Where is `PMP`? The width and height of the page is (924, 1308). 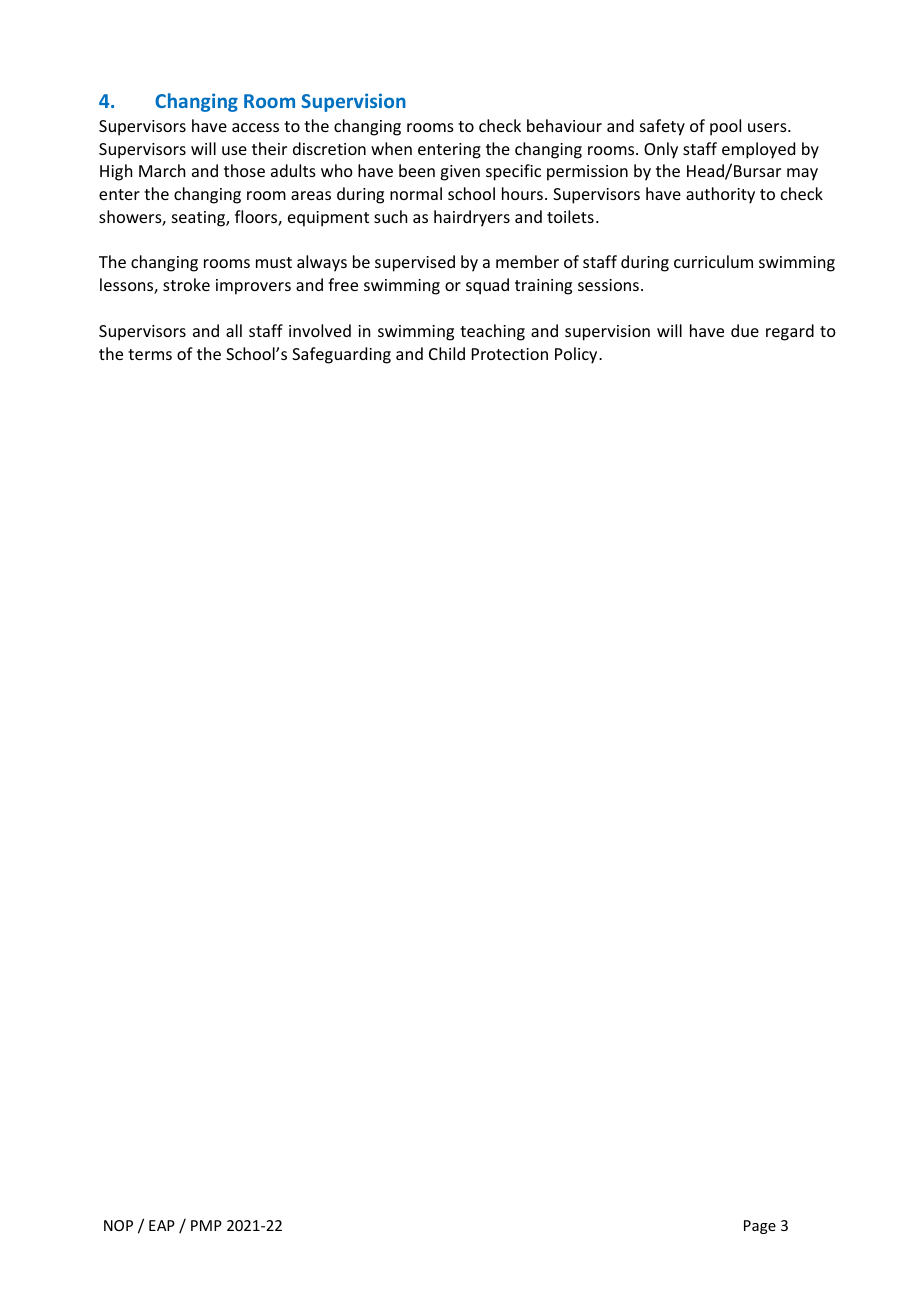
PMP is located at coordinates (206, 1225).
